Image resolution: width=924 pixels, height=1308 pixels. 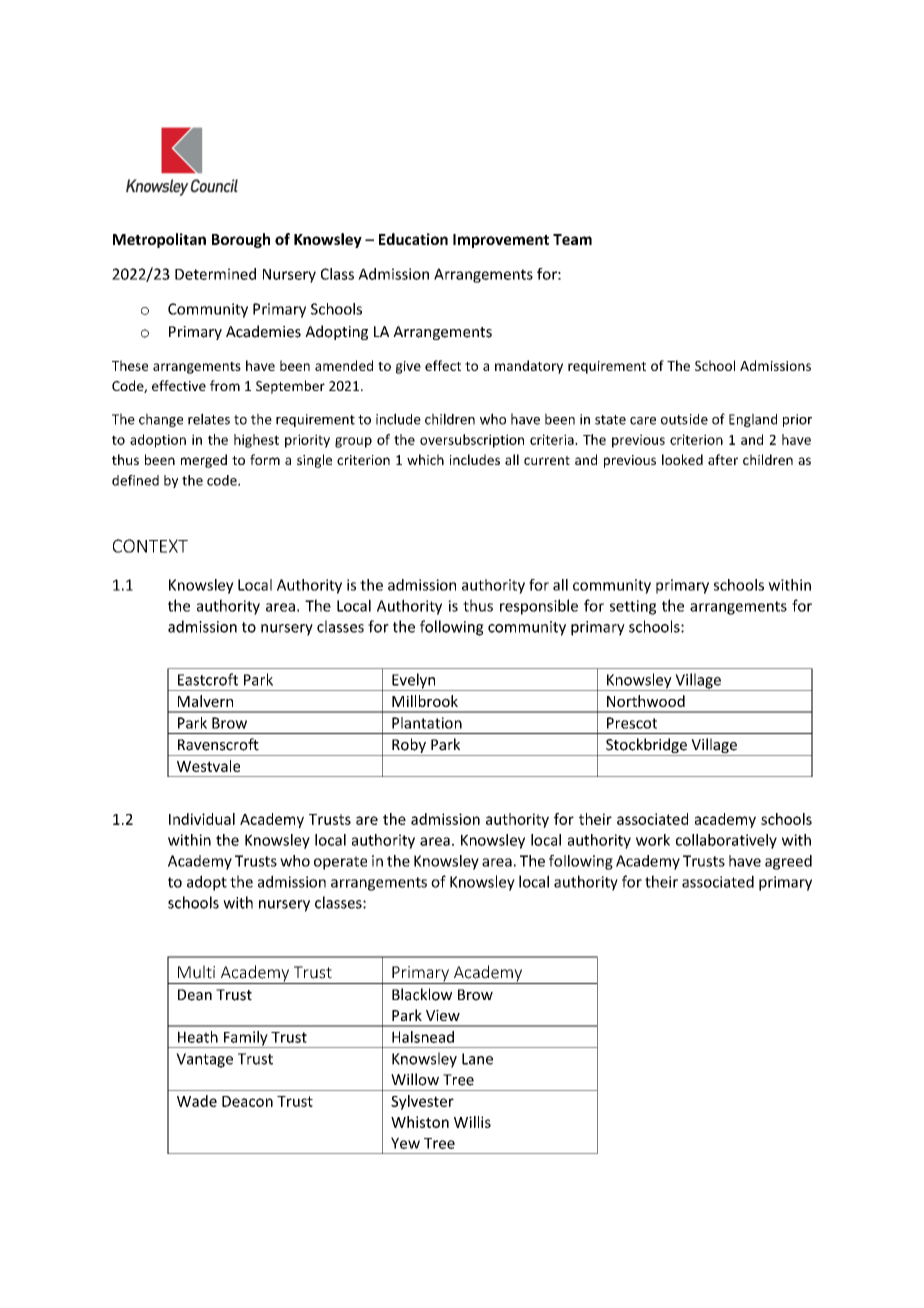 I want to click on CONTEXT, so click(x=150, y=546).
